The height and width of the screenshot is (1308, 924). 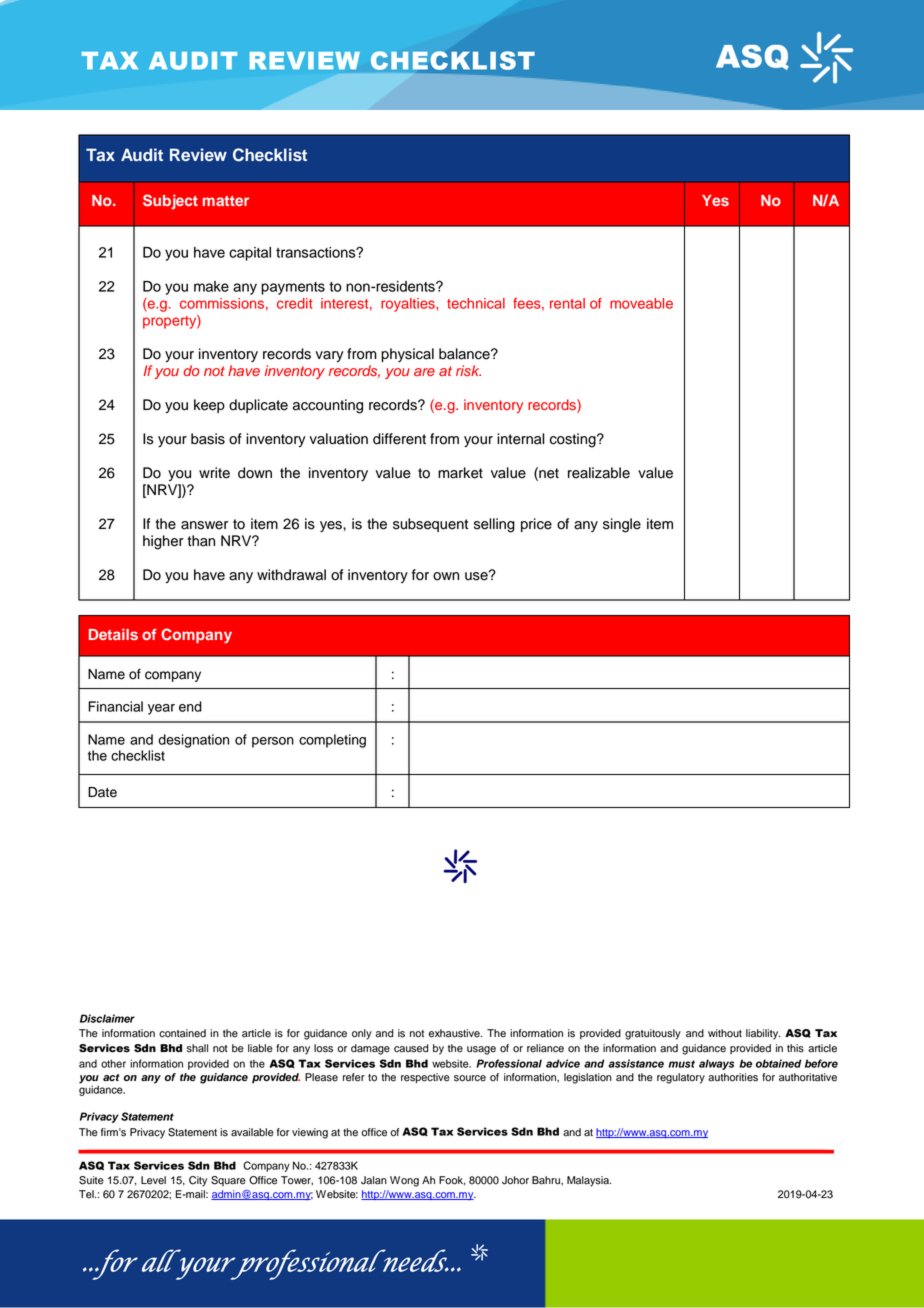 I want to click on higher, so click(x=163, y=542).
